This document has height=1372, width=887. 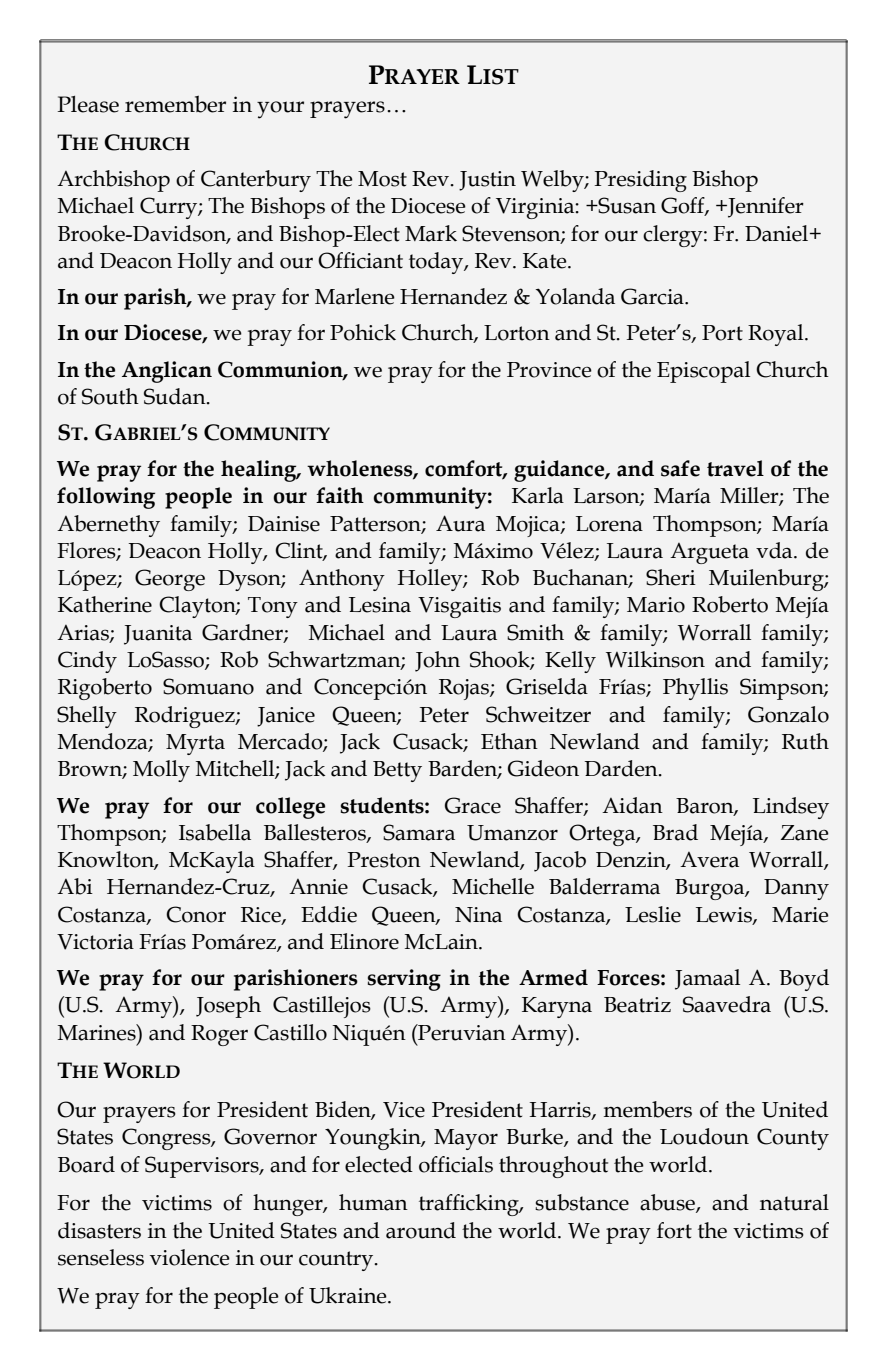 What do you see at coordinates (695, 689) in the document?
I see `Phyllis` at bounding box center [695, 689].
